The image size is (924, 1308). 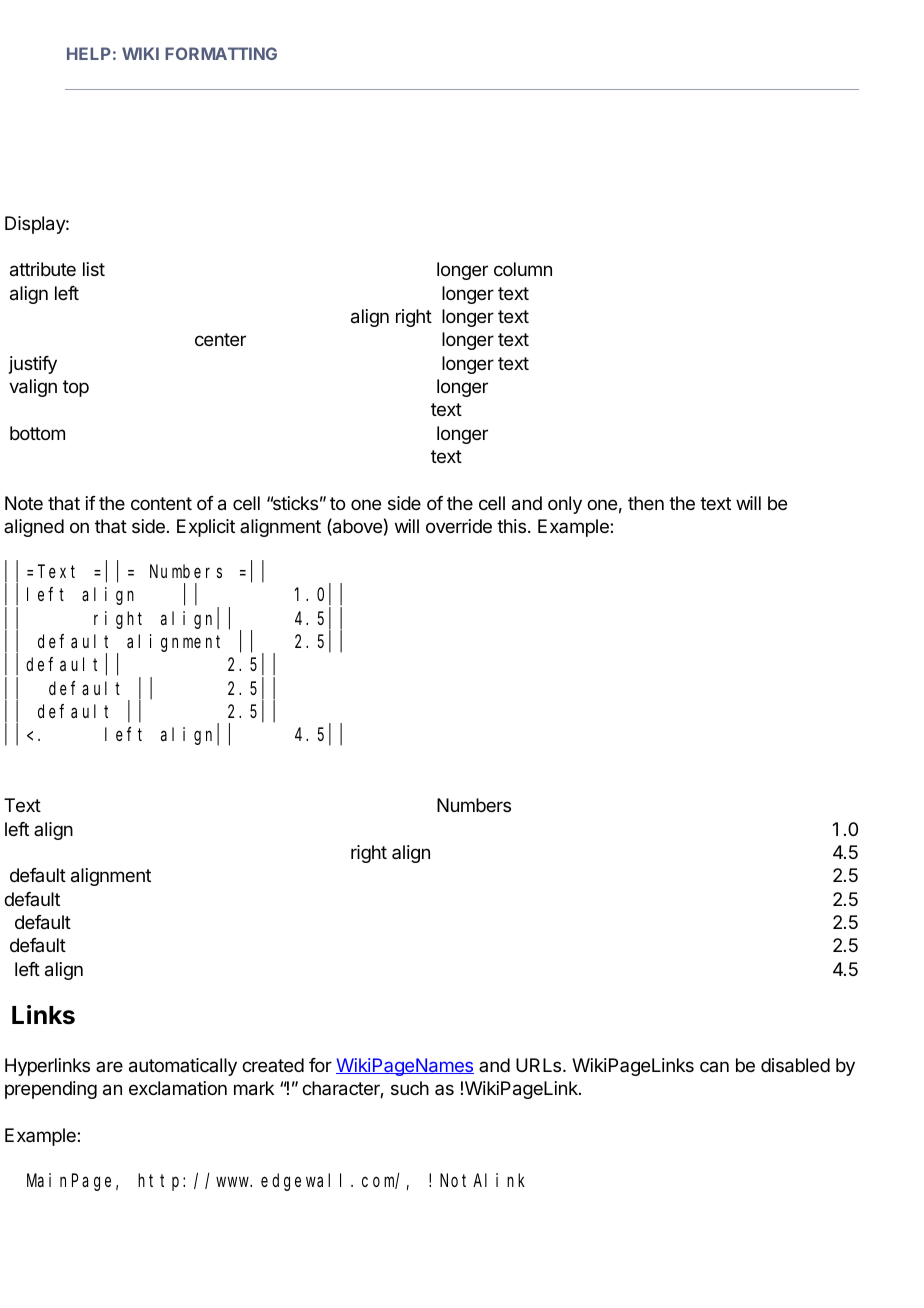 What do you see at coordinates (459, 526) in the screenshot?
I see `override` at bounding box center [459, 526].
